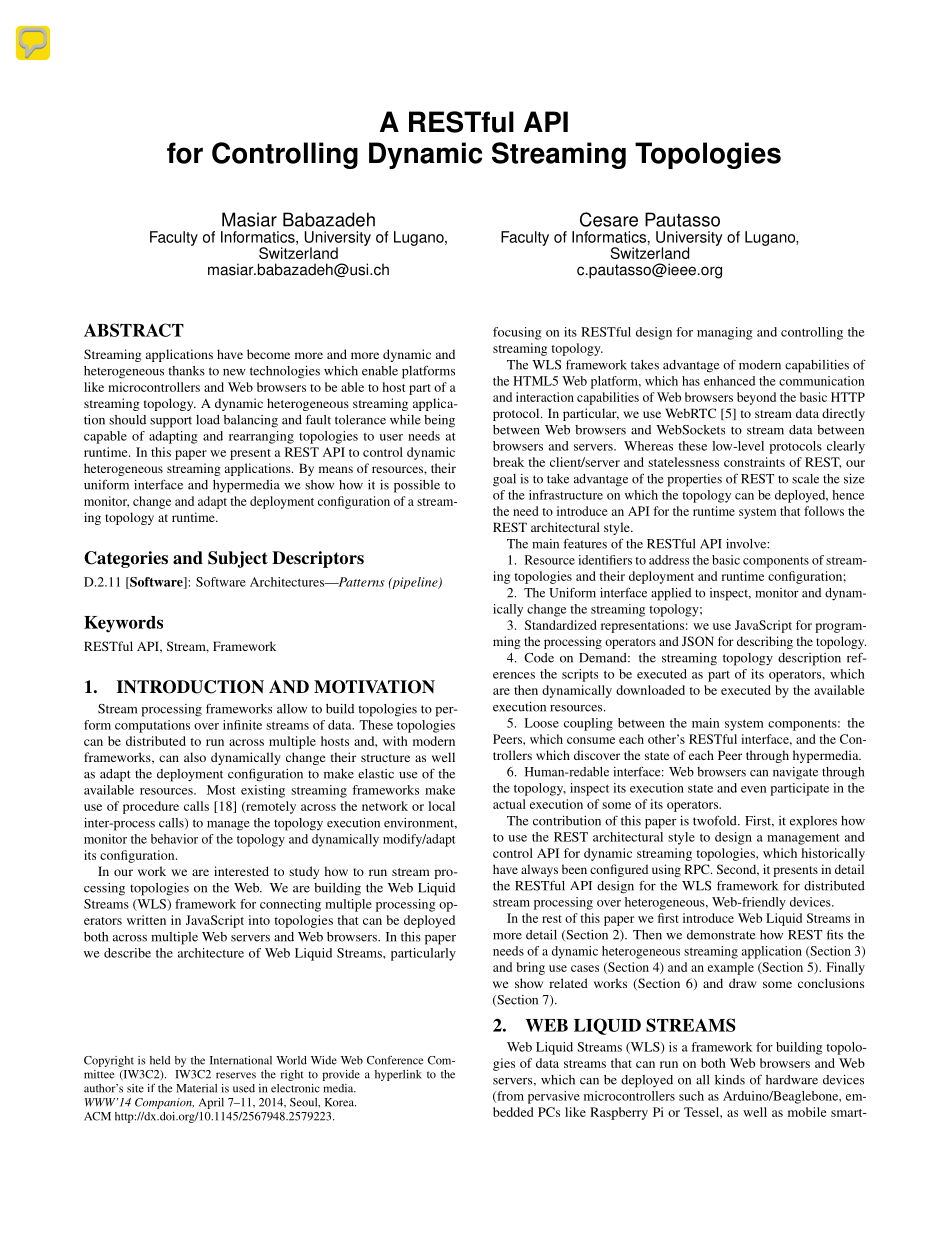 The height and width of the screenshot is (1233, 952). I want to click on Keywords, so click(123, 624).
